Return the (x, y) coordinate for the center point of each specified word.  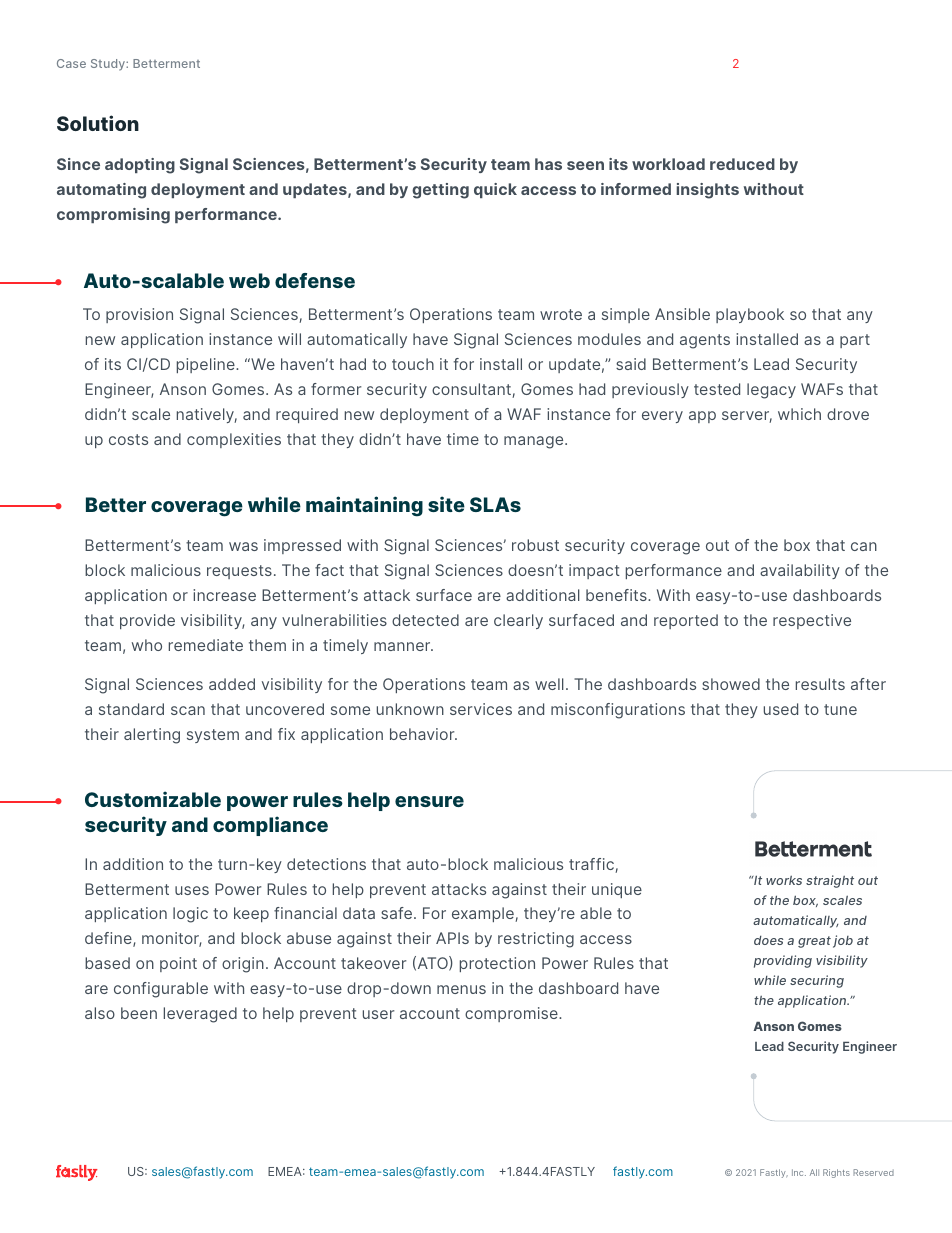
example (484, 914)
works (784, 880)
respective (812, 621)
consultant (472, 390)
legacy (771, 391)
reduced (742, 164)
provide (147, 621)
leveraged (200, 1015)
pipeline (207, 365)
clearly (518, 621)
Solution (98, 123)
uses (192, 890)
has (548, 164)
